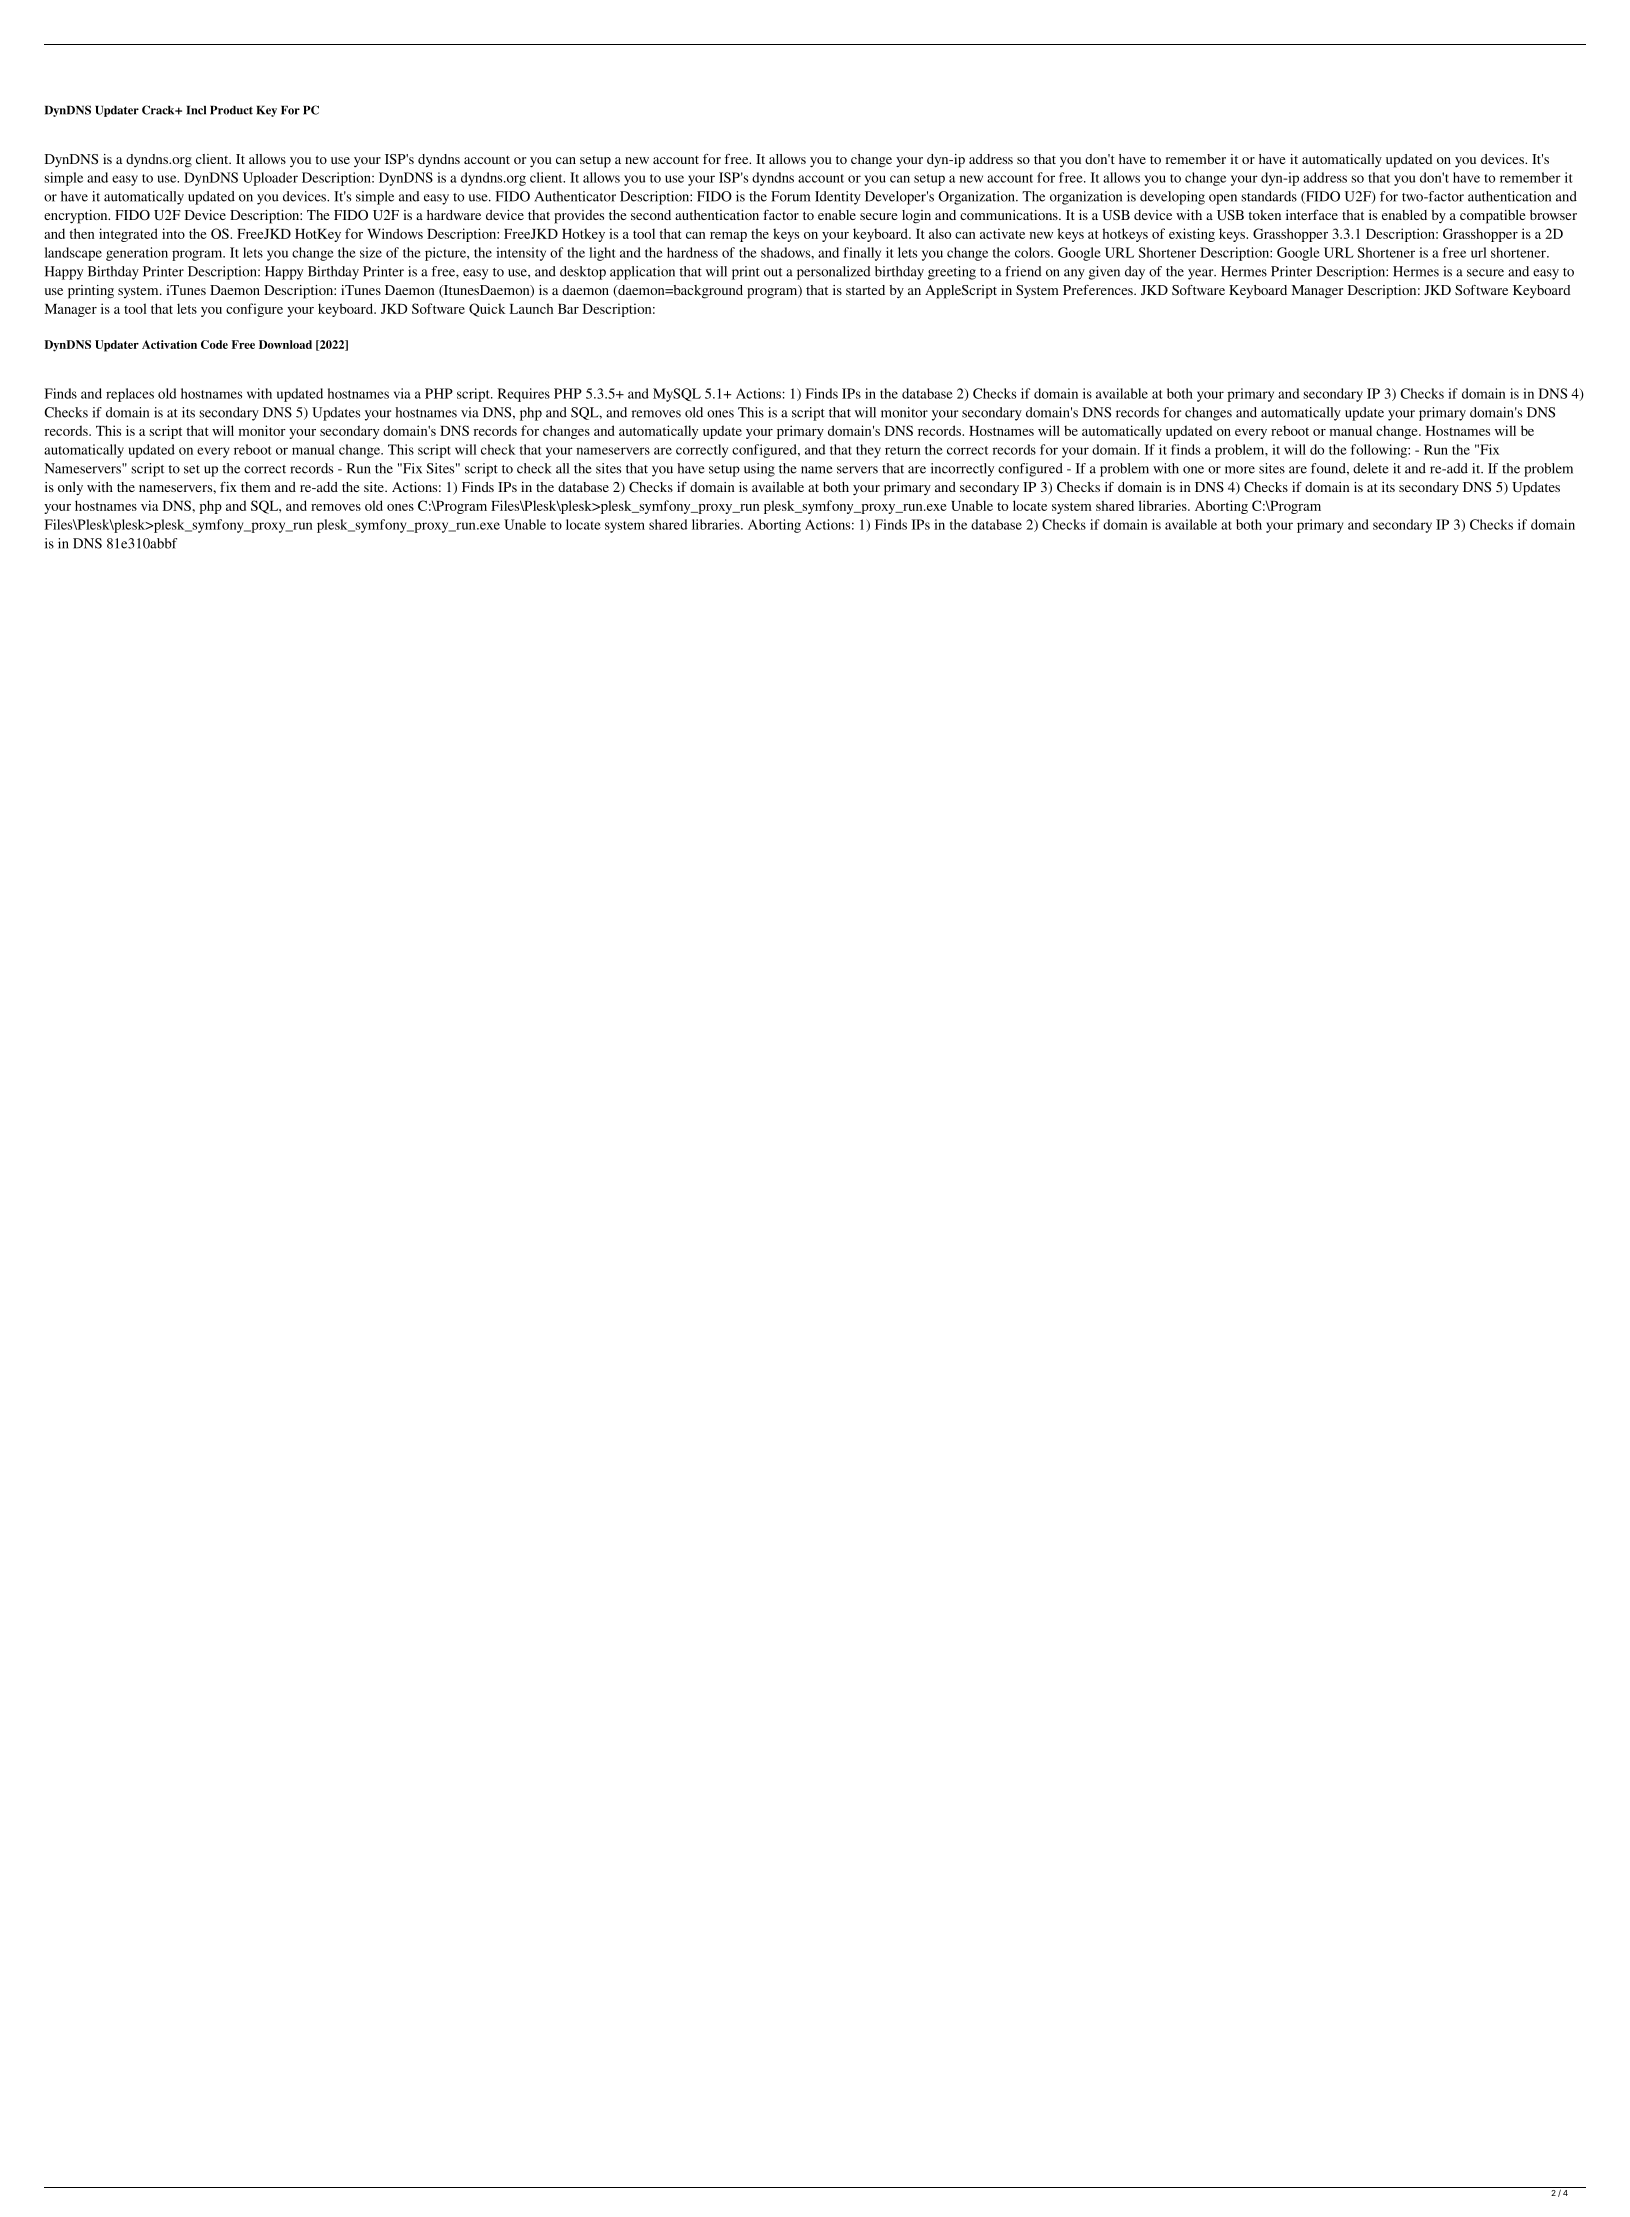 This screenshot has width=1630, height=2217. I want to click on Forum, so click(790, 196).
